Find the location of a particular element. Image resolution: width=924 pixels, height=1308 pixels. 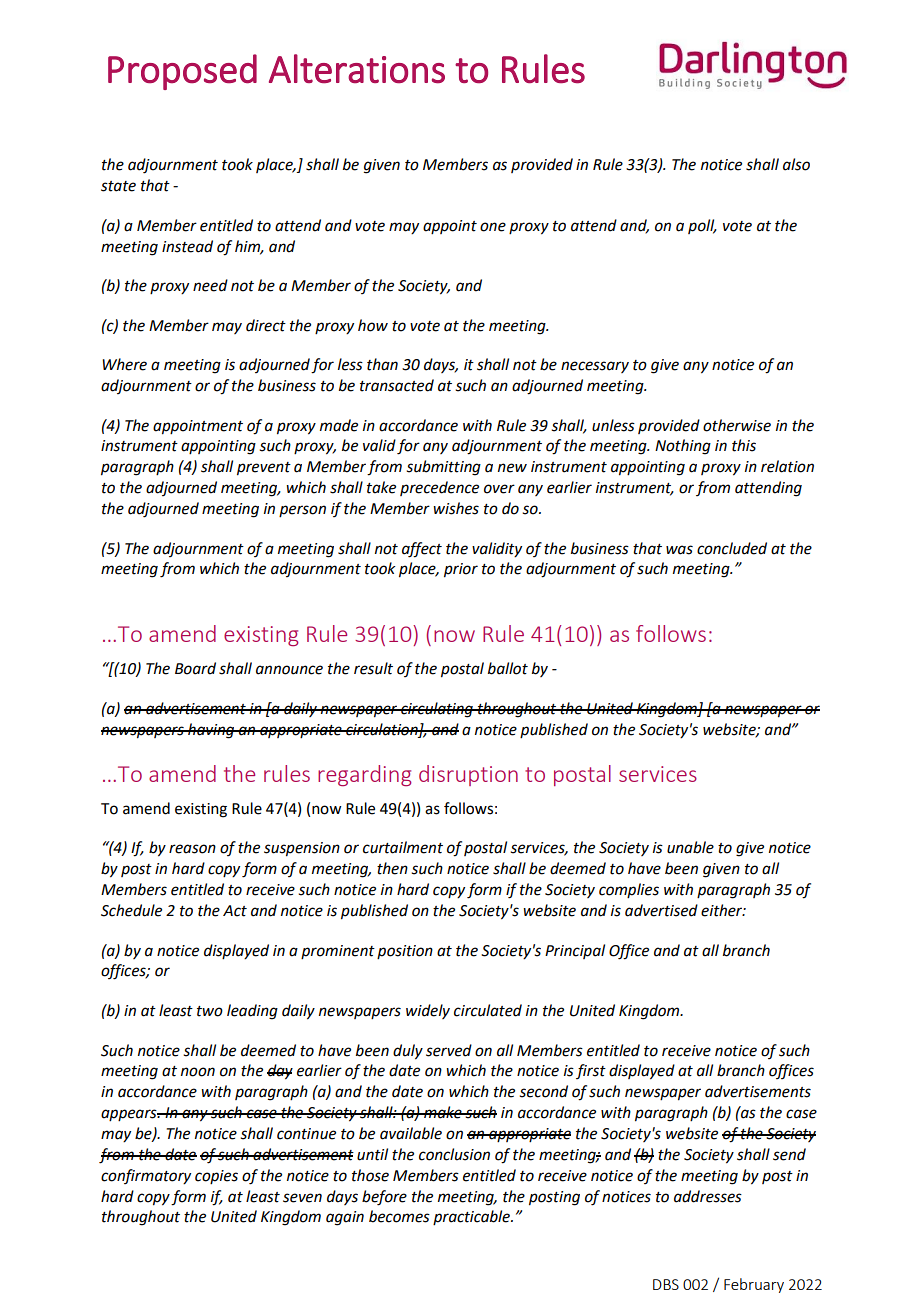

copies is located at coordinates (216, 1177).
